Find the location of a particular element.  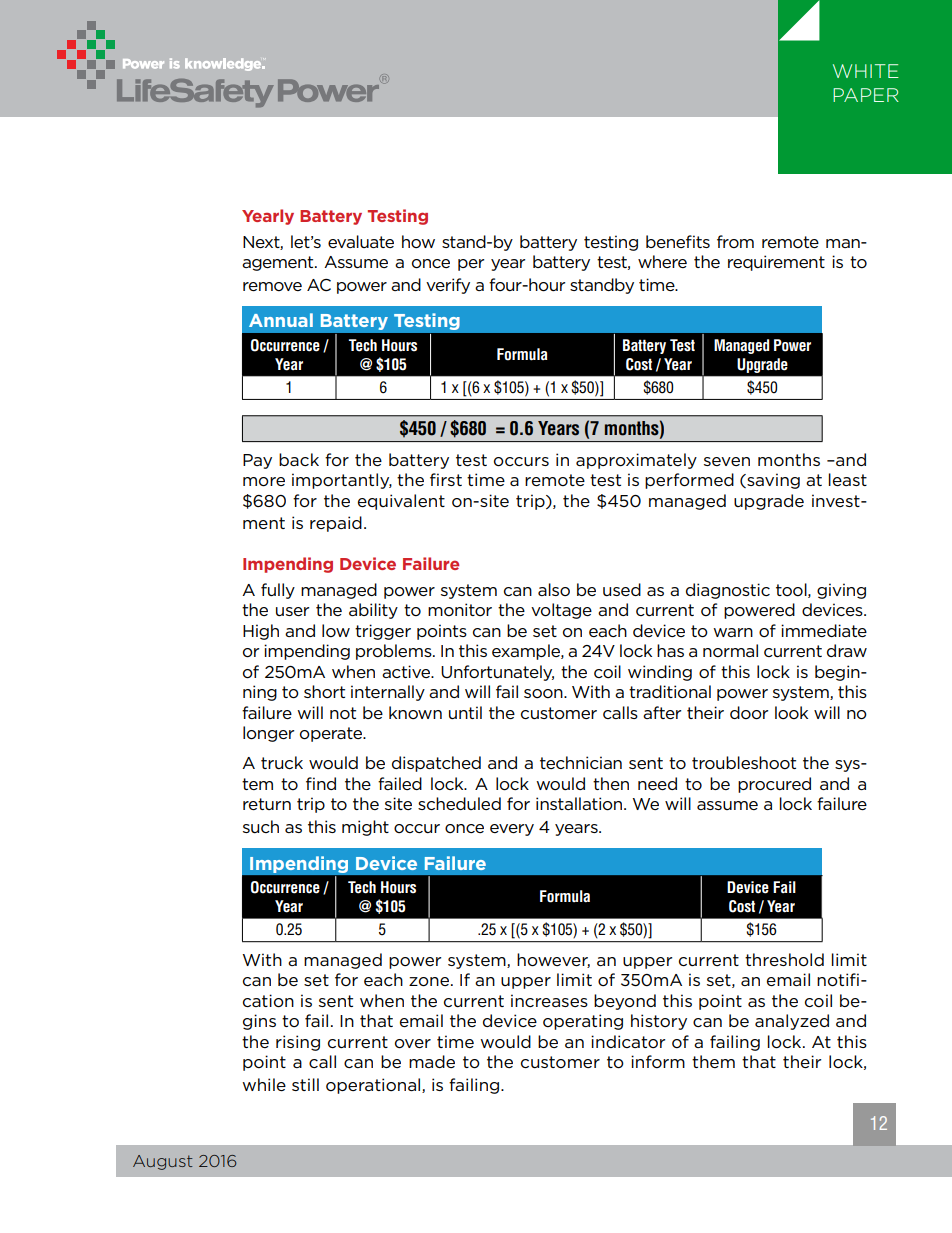

threshold is located at coordinates (784, 960).
